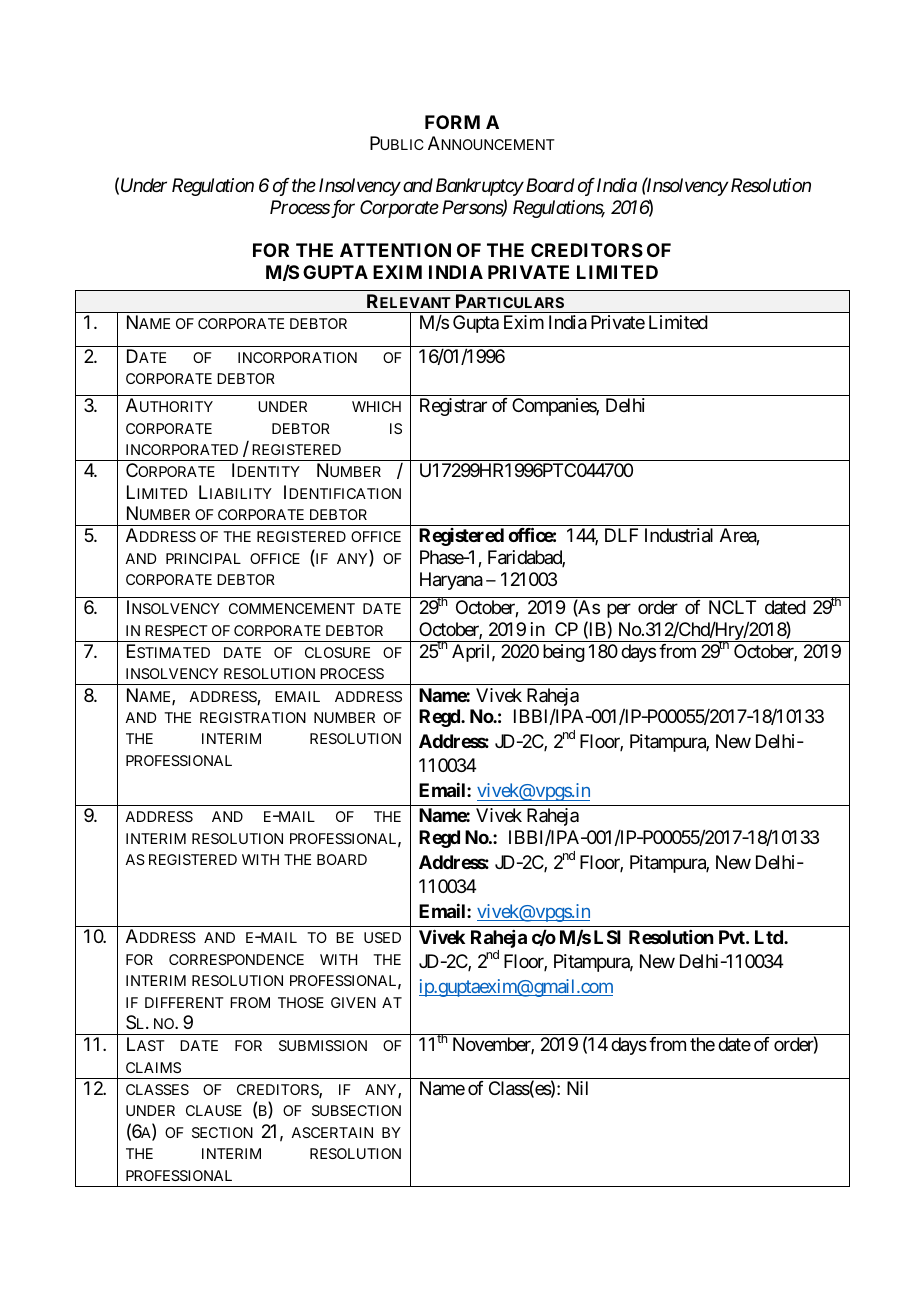 This screenshot has height=1308, width=924. I want to click on LSI, so click(607, 937).
